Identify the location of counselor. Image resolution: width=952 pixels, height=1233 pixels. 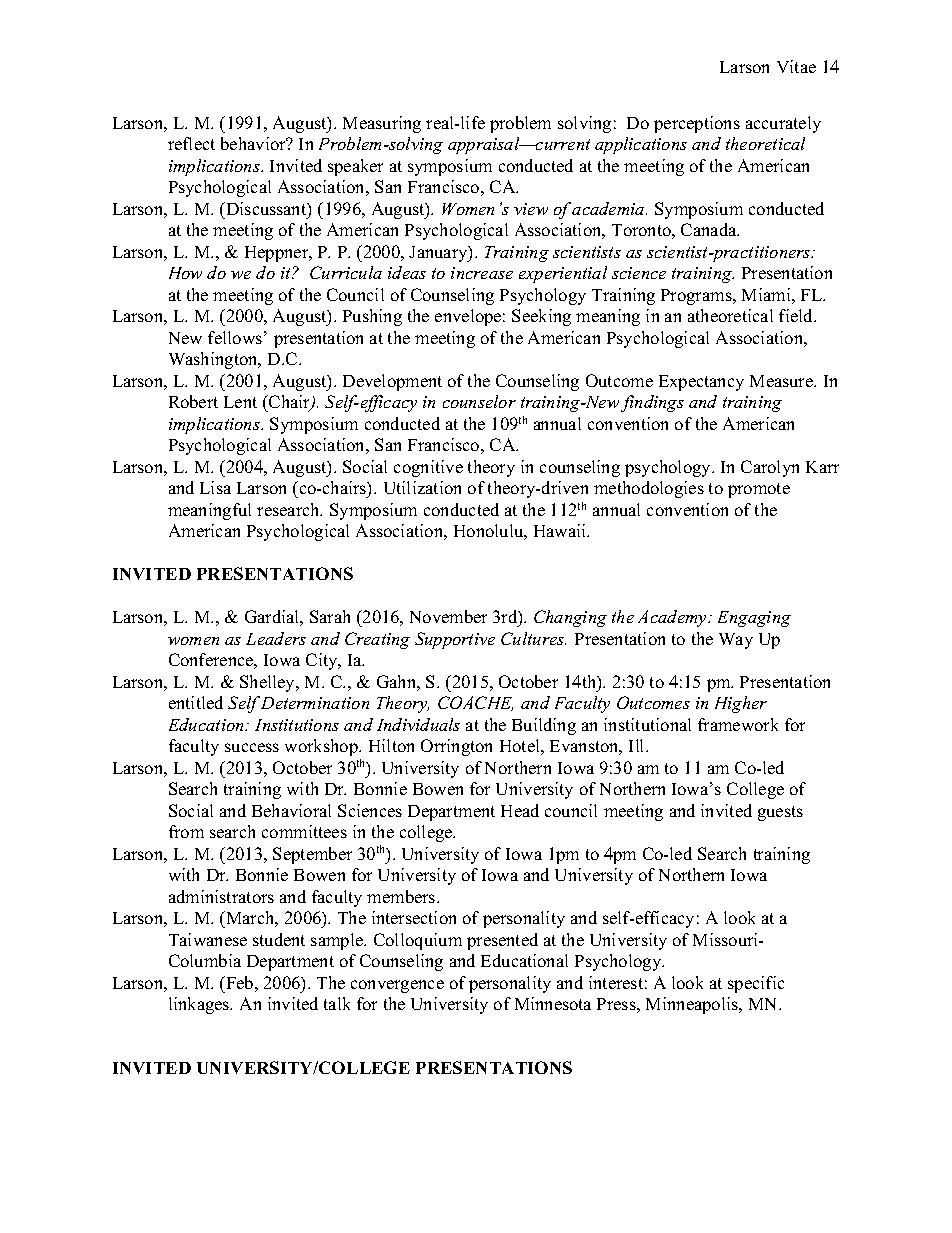
(479, 401).
